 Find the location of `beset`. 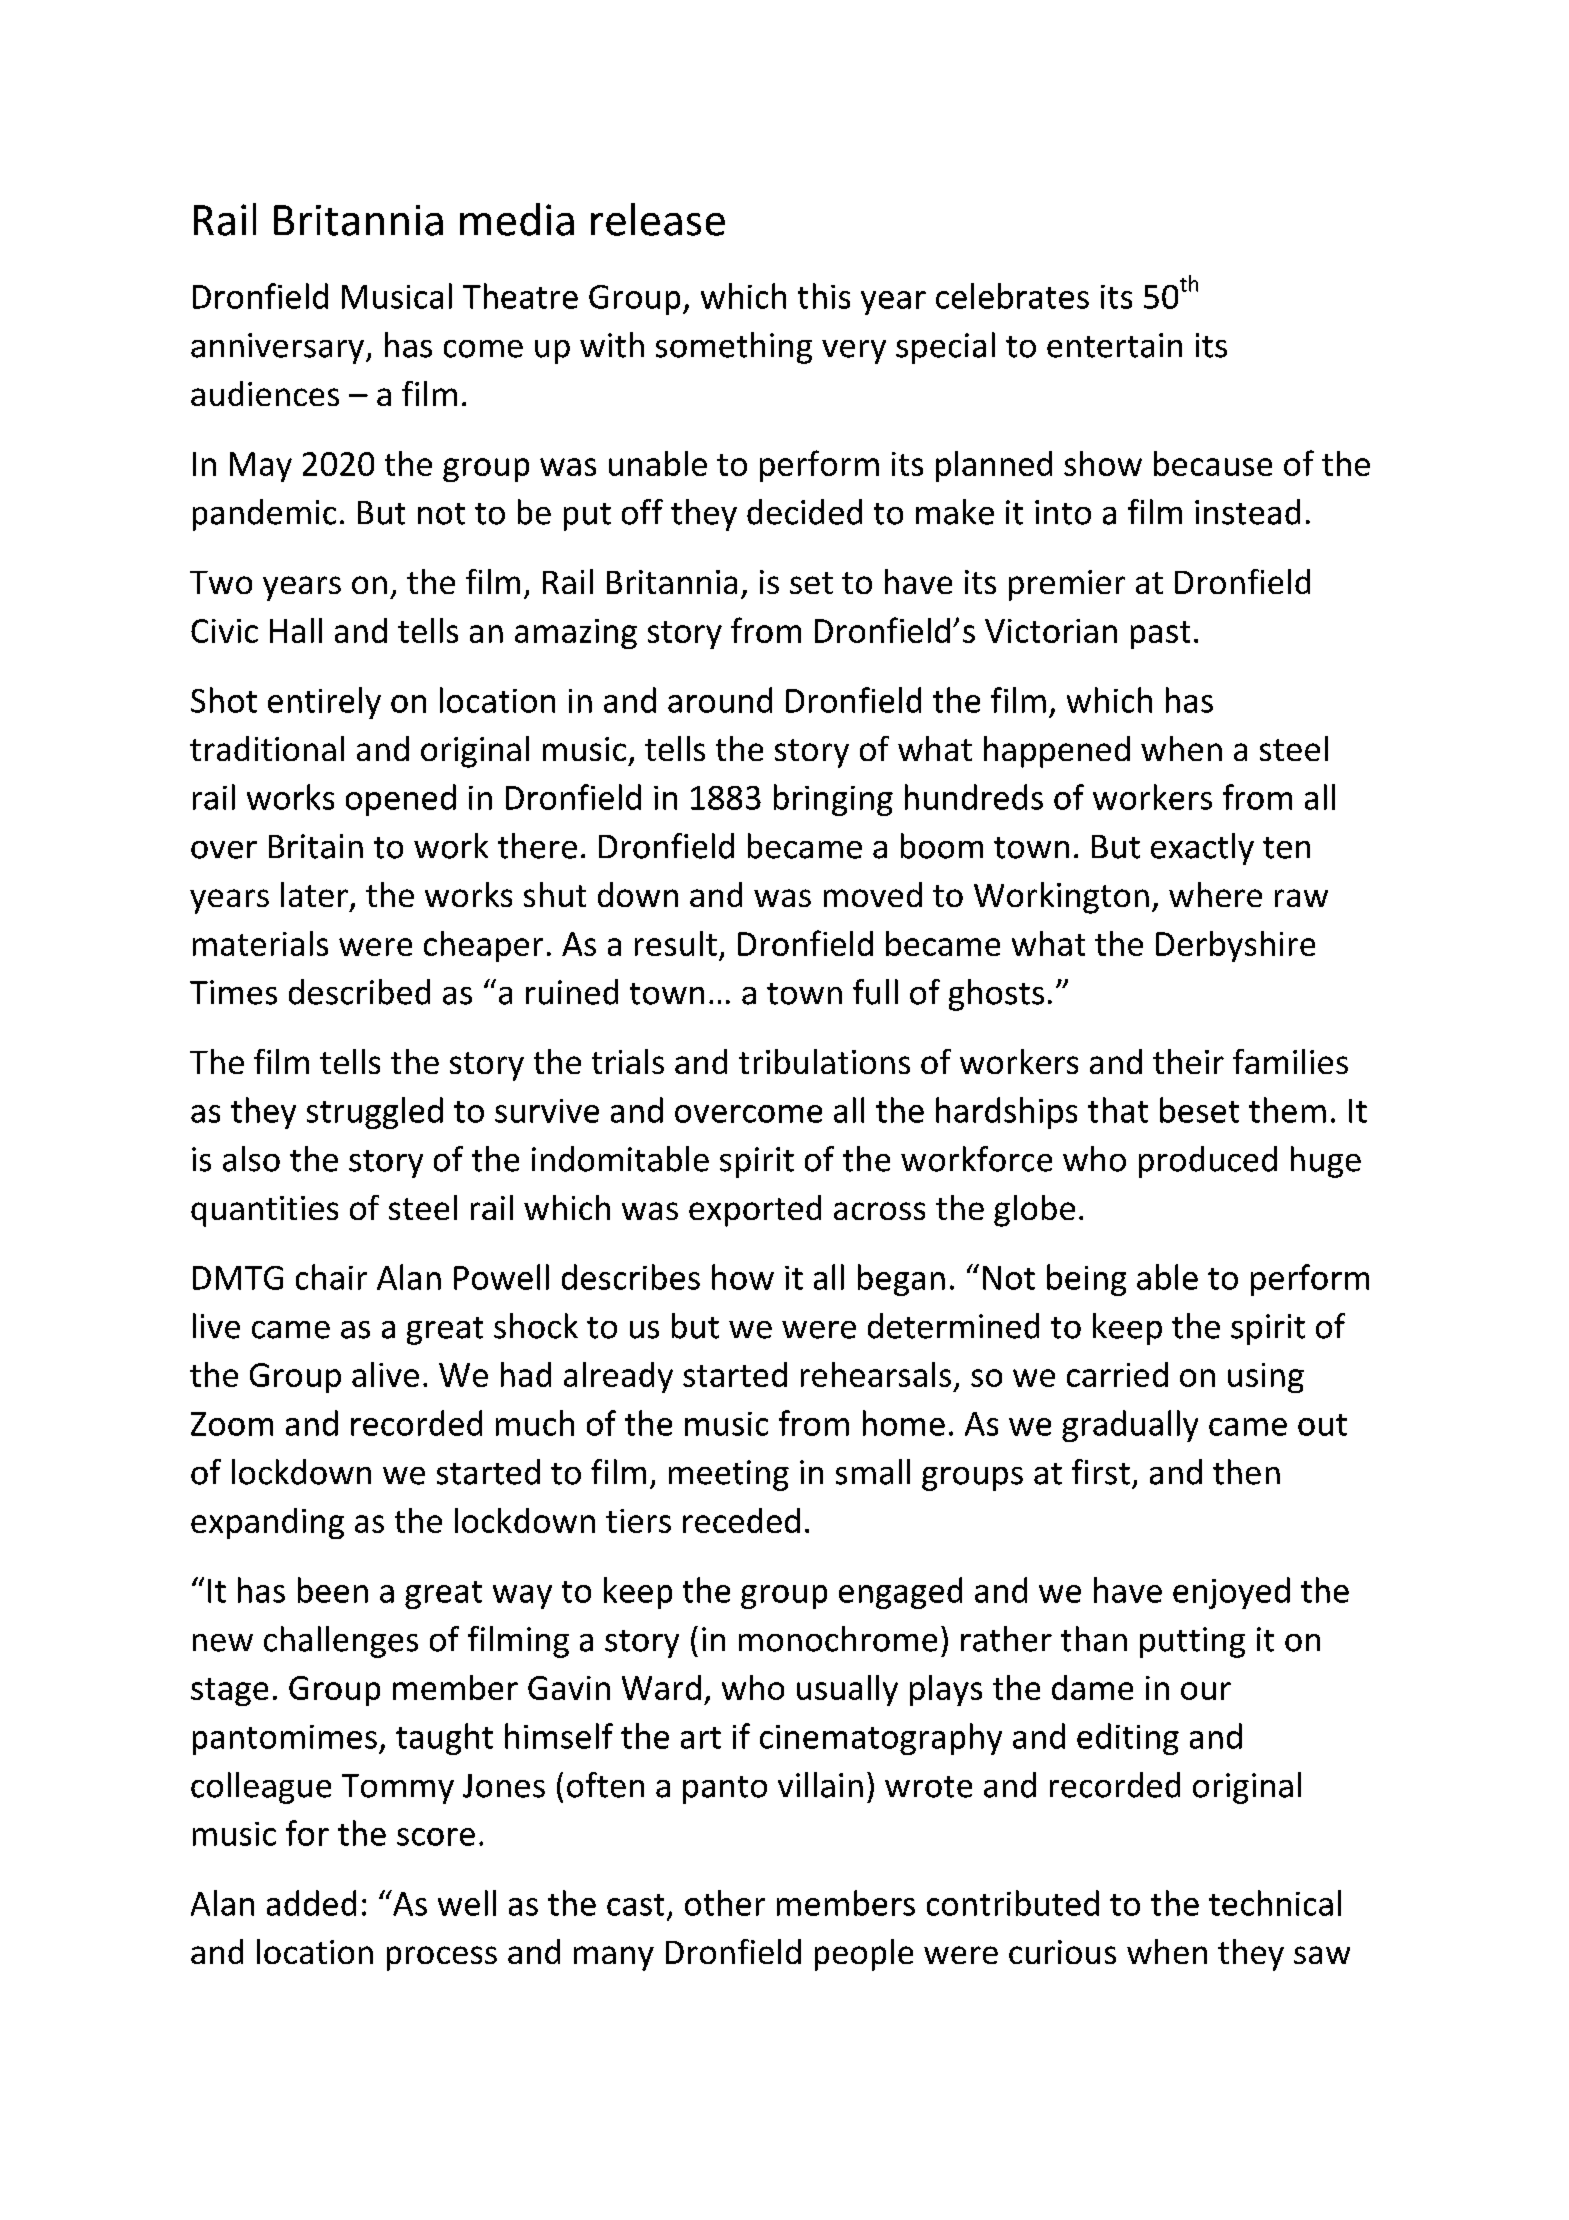

beset is located at coordinates (1199, 1110).
